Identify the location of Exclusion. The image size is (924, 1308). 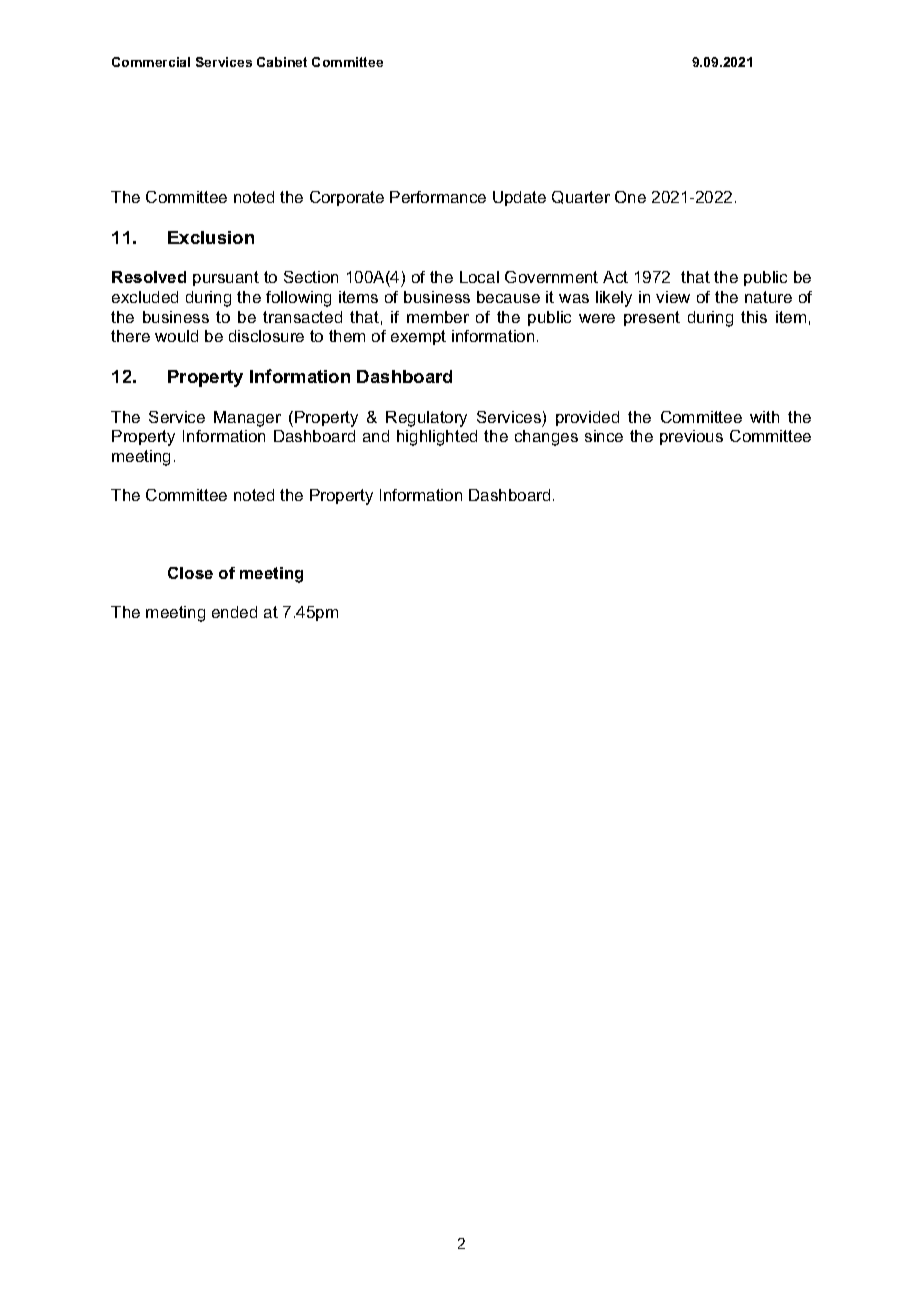
(211, 237).
